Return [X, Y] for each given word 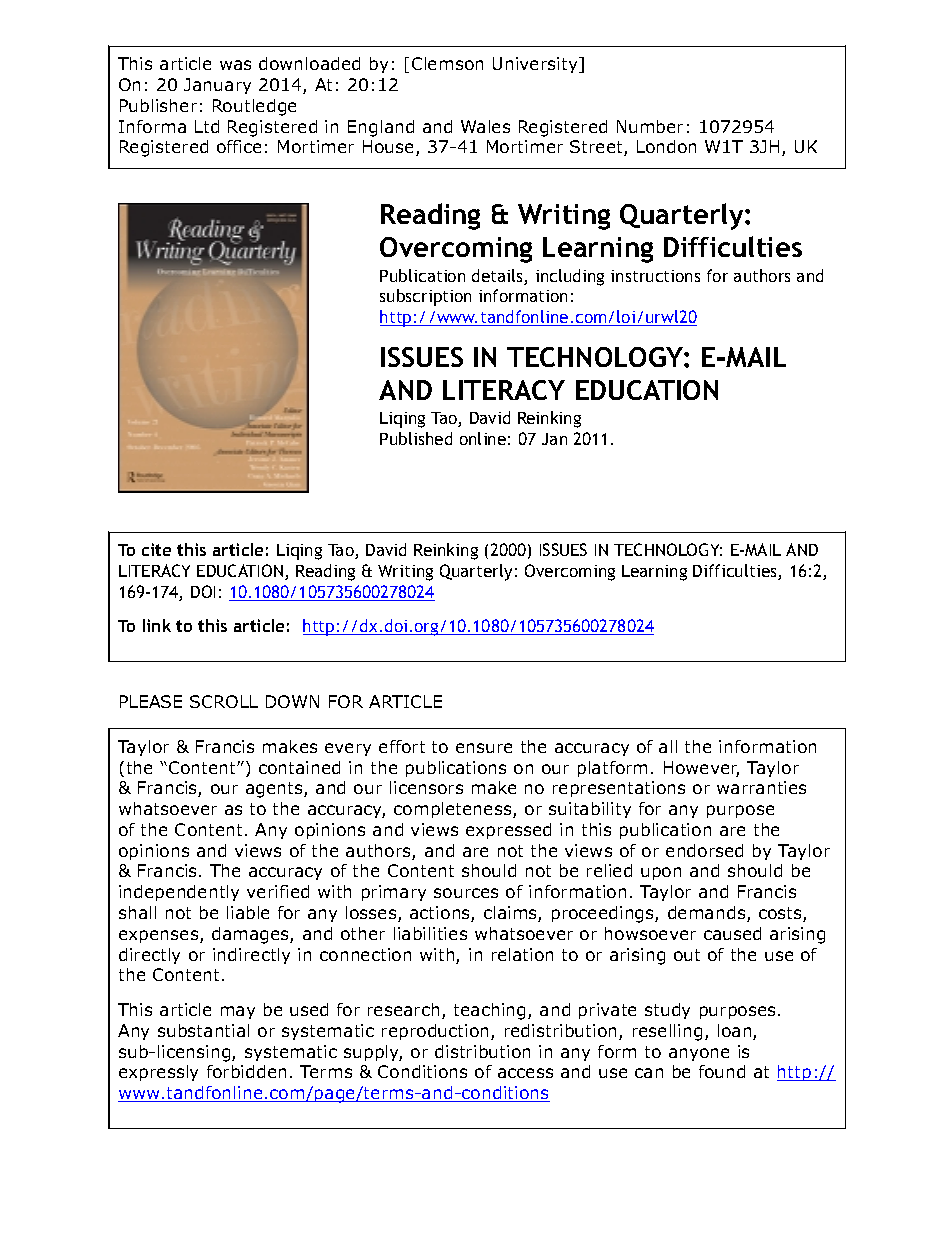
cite [156, 549]
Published [416, 438]
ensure [484, 748]
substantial [203, 1030]
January [217, 86]
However [701, 769]
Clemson [447, 63]
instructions [655, 276]
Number [650, 126]
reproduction [437, 1032]
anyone [699, 1054]
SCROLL [224, 701]
